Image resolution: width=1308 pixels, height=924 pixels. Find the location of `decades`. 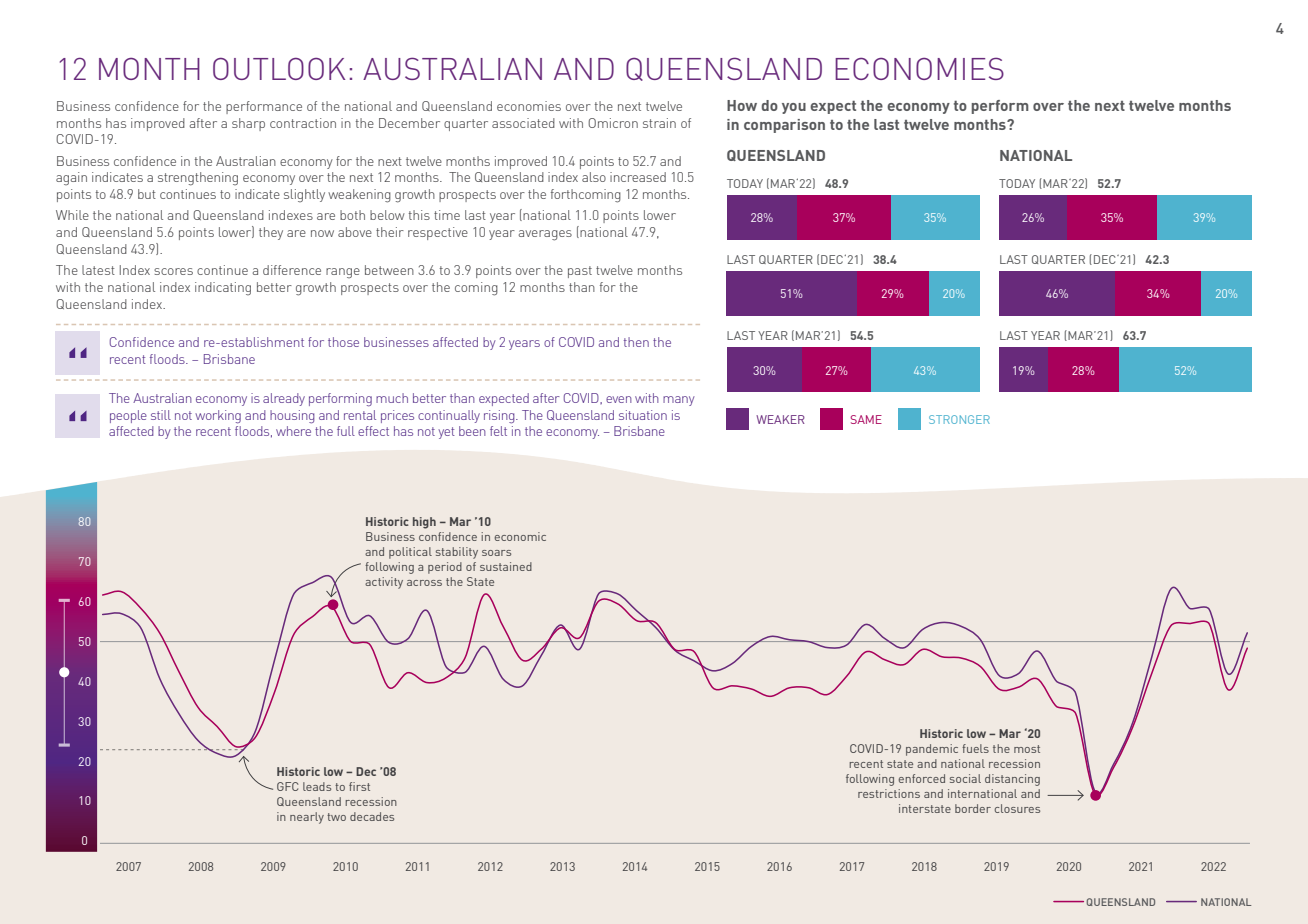

decades is located at coordinates (372, 816).
